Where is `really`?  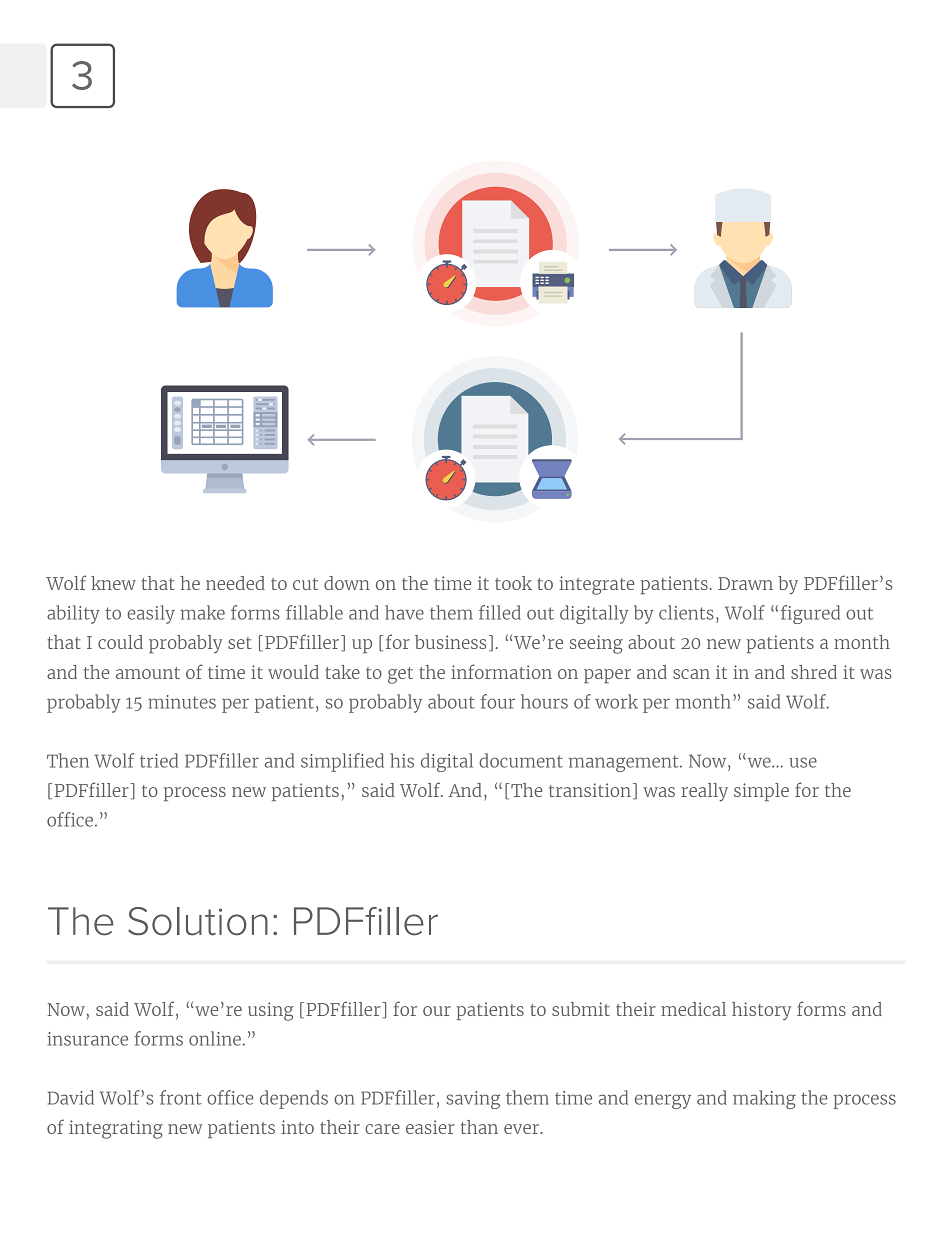 really is located at coordinates (704, 792).
